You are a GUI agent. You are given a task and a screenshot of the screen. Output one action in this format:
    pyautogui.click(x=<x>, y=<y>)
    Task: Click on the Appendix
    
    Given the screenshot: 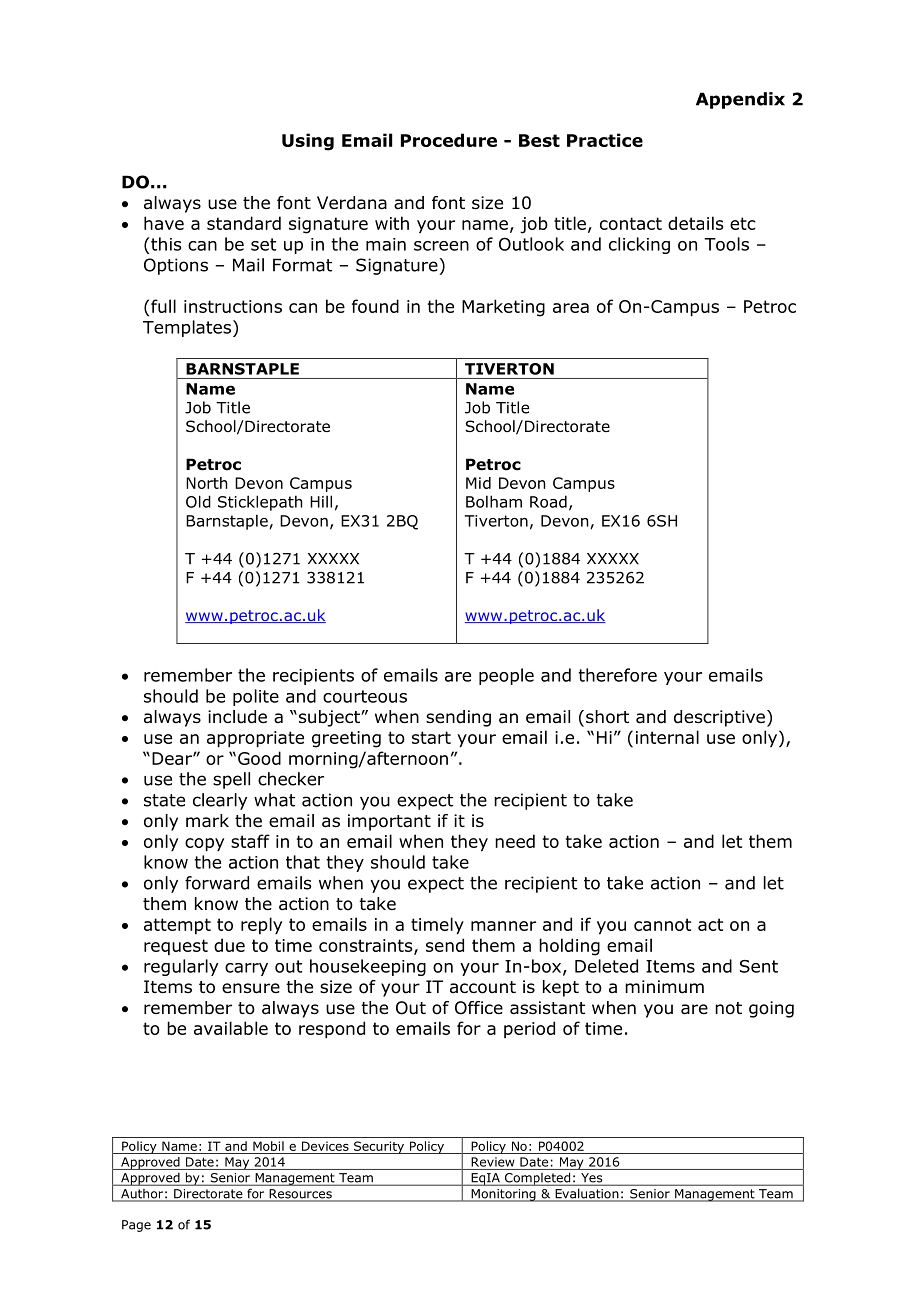 What is the action you would take?
    pyautogui.click(x=740, y=100)
